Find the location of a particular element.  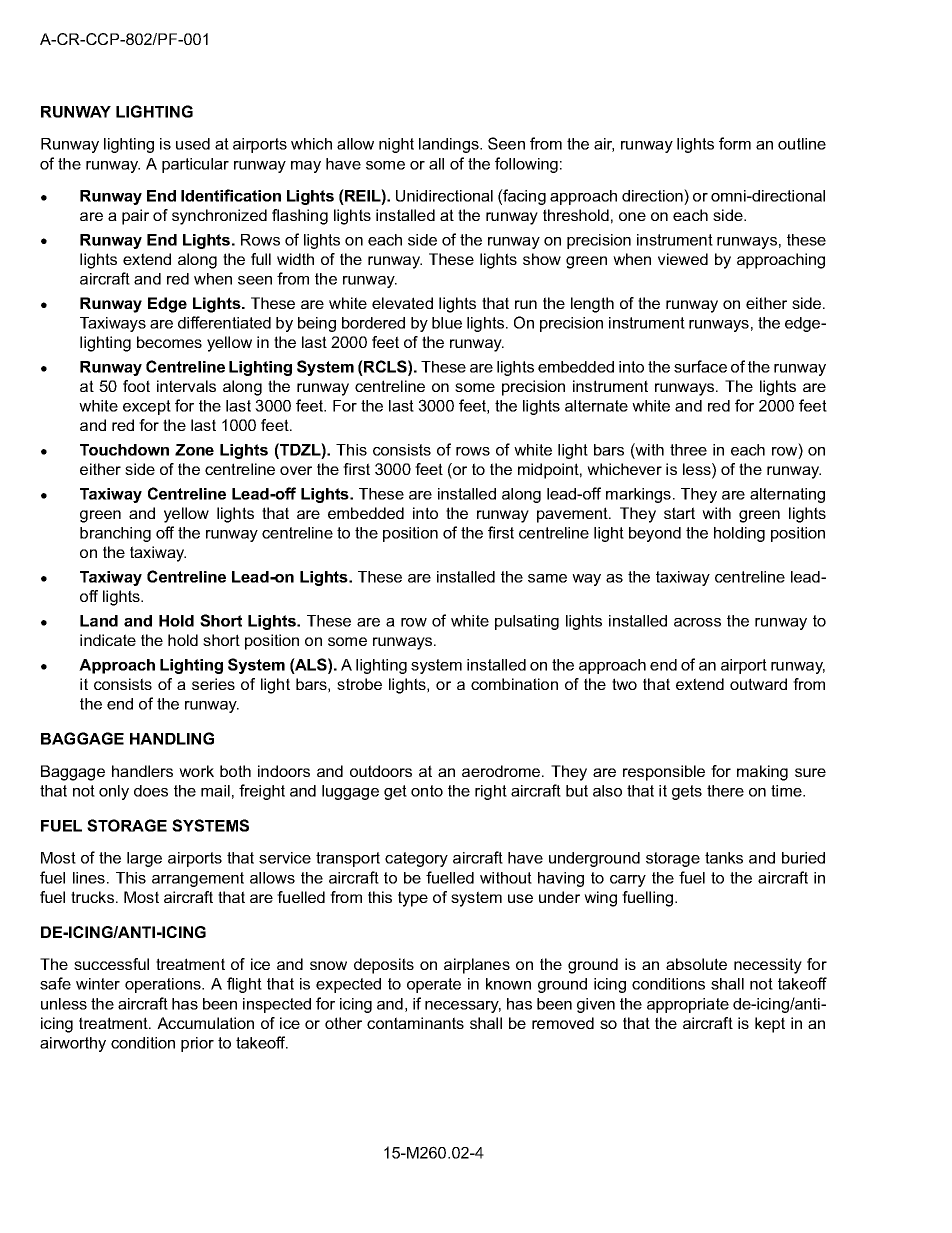

particular is located at coordinates (195, 165).
